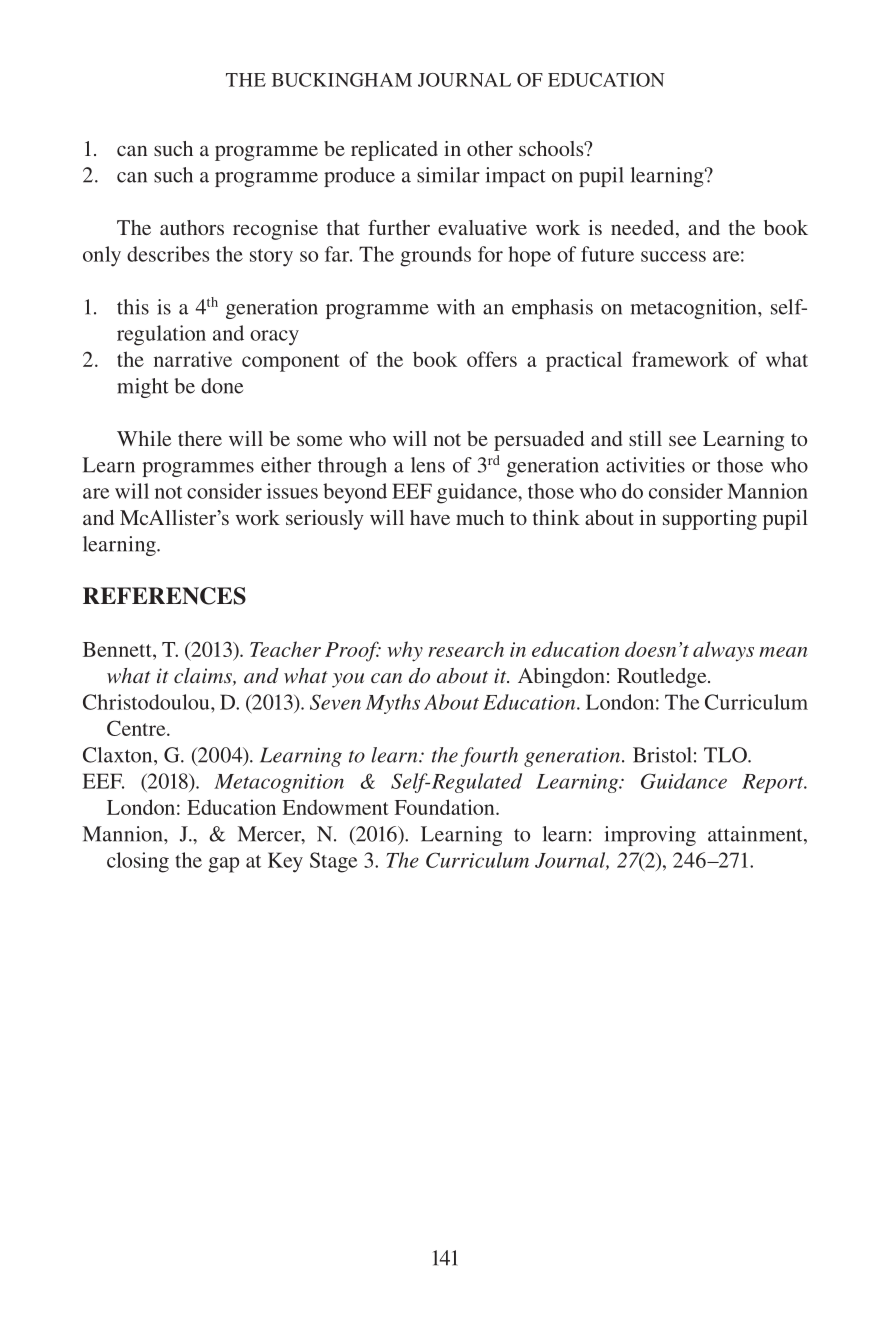 The width and height of the screenshot is (896, 1341). Describe the element at coordinates (445, 807) in the screenshot. I see `Foundation` at that location.
